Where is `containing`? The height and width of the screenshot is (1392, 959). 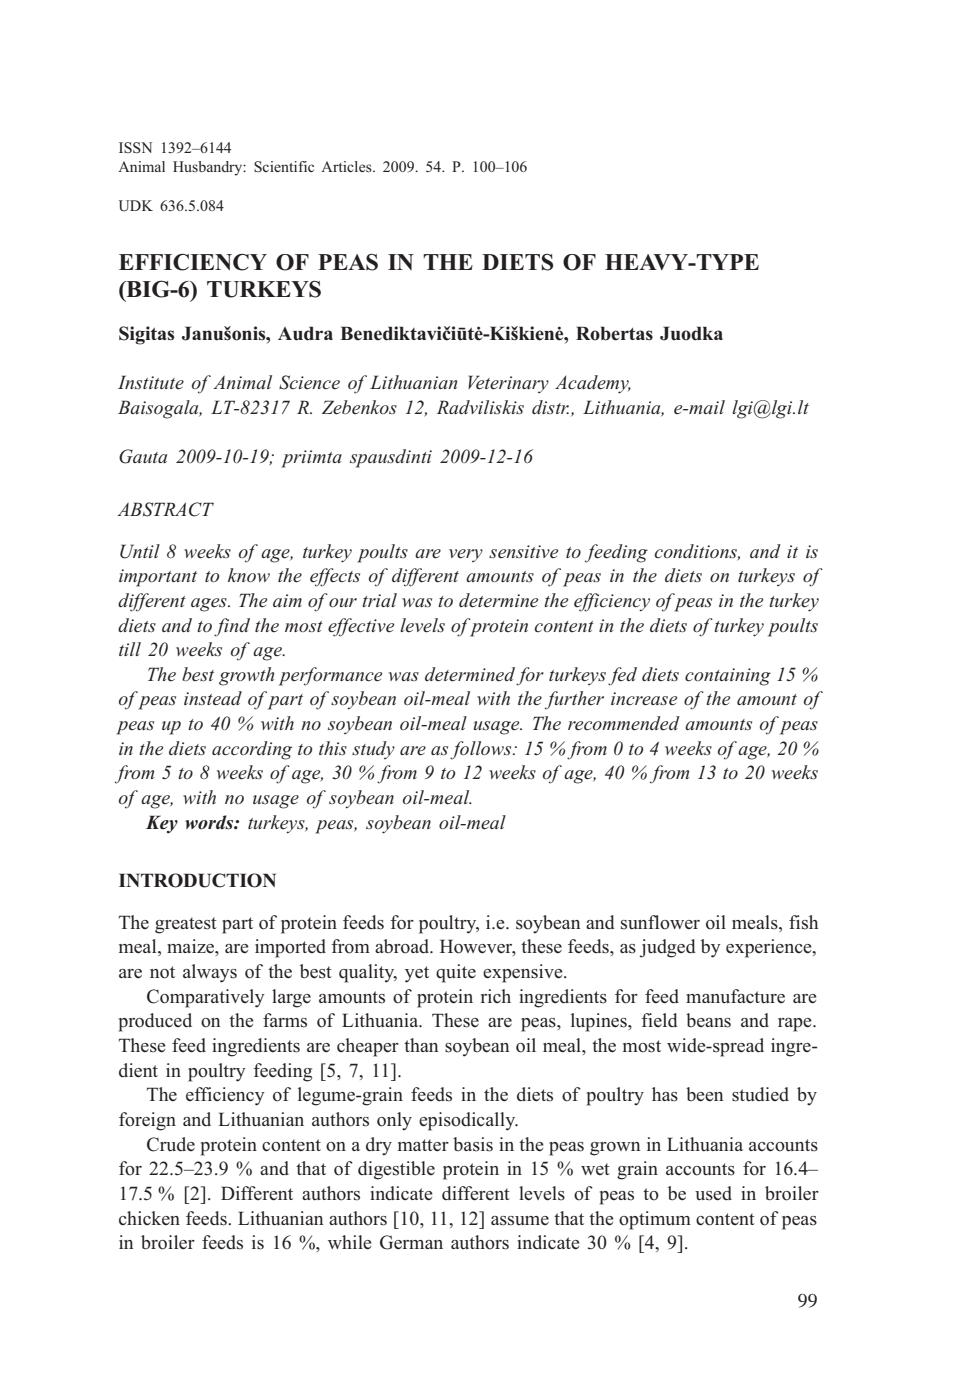
containing is located at coordinates (728, 677).
